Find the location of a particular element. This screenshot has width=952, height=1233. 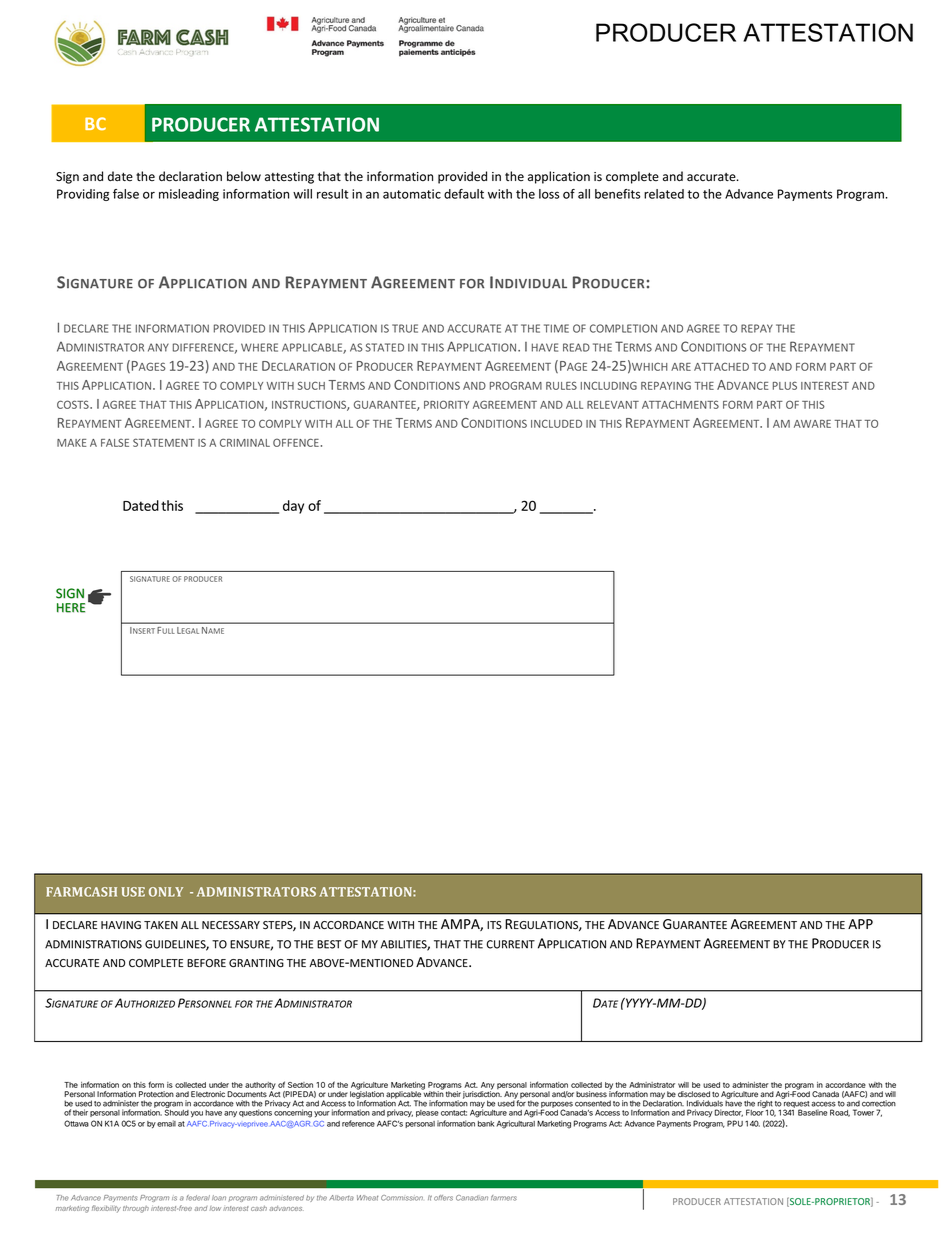

federal is located at coordinates (198, 1198).
